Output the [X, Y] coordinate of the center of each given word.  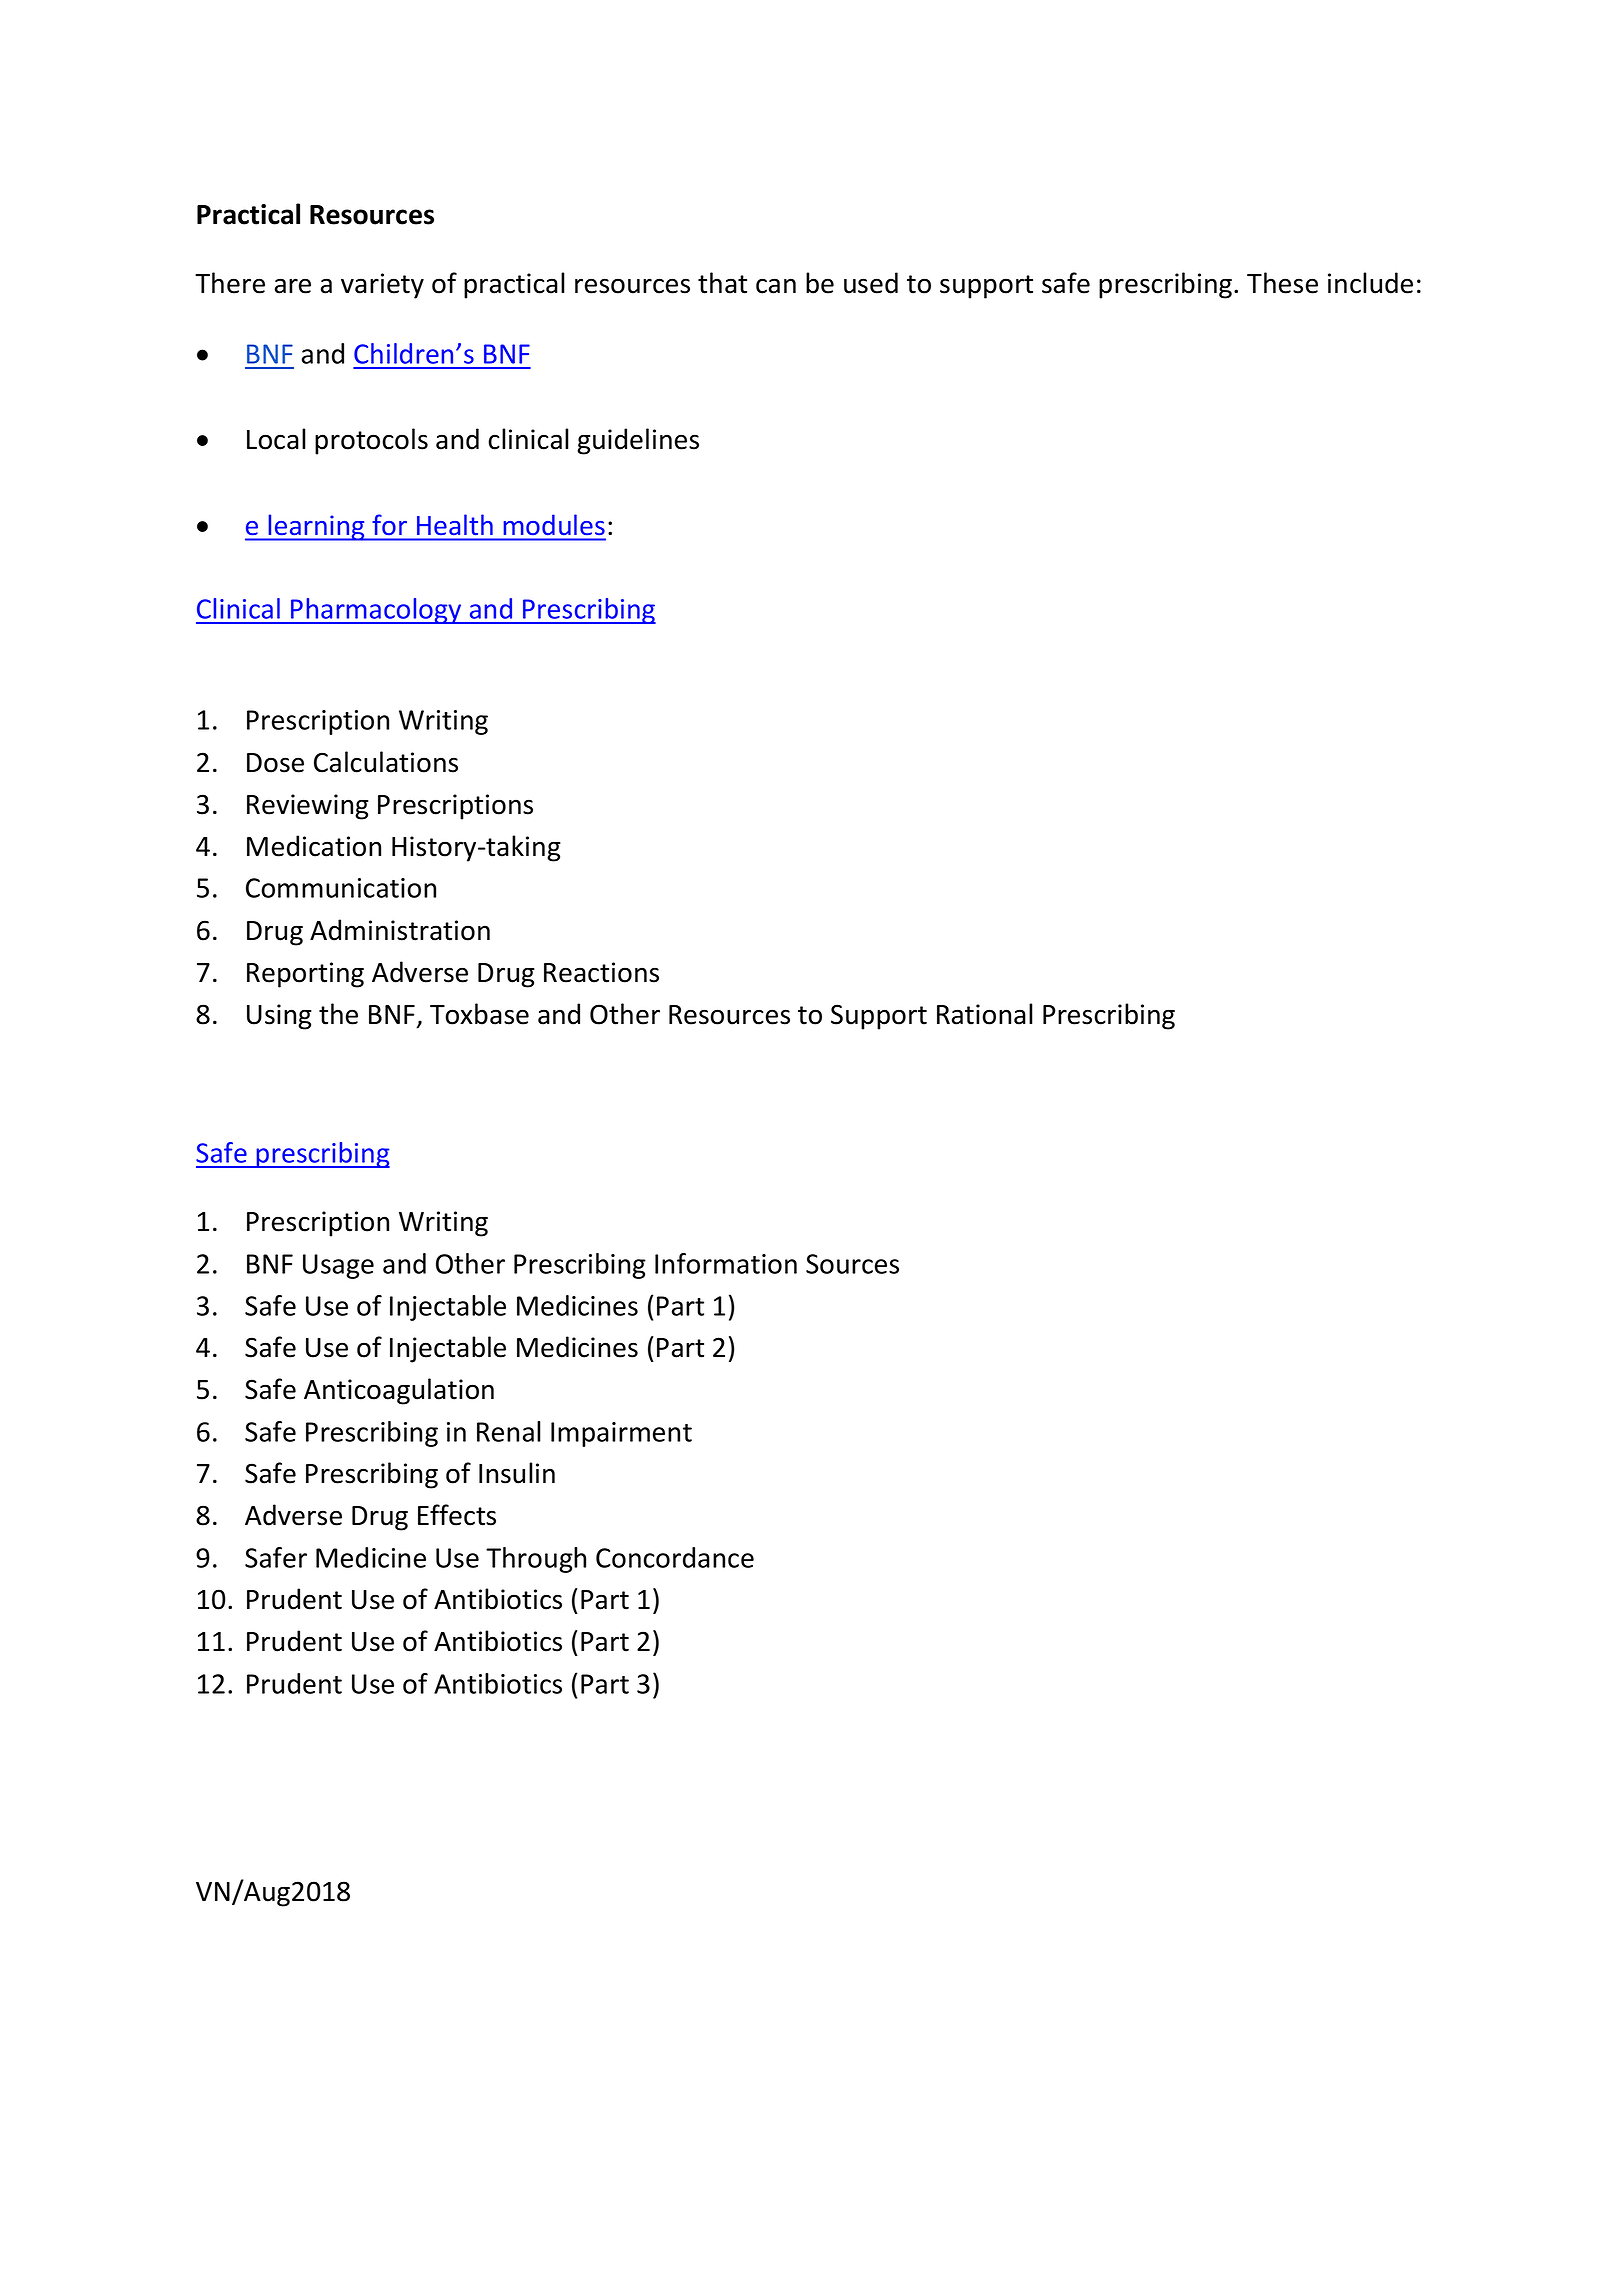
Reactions [601, 972]
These [1282, 283]
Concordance [675, 1557]
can [776, 286]
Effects [457, 1515]
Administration [400, 930]
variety [382, 286]
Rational [985, 1014]
